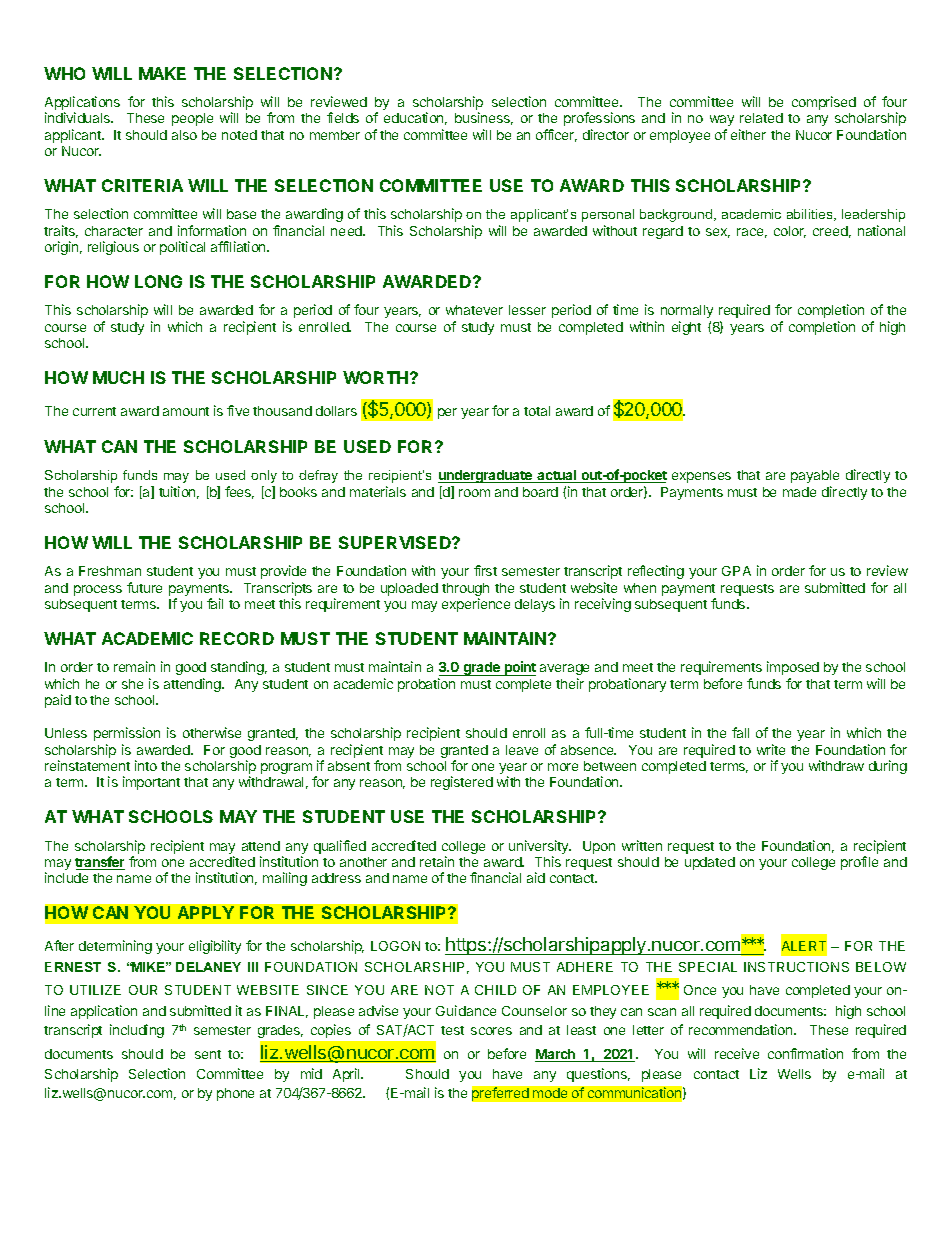 This page has width=952, height=1233. What do you see at coordinates (137, 1031) in the page?
I see `including` at bounding box center [137, 1031].
